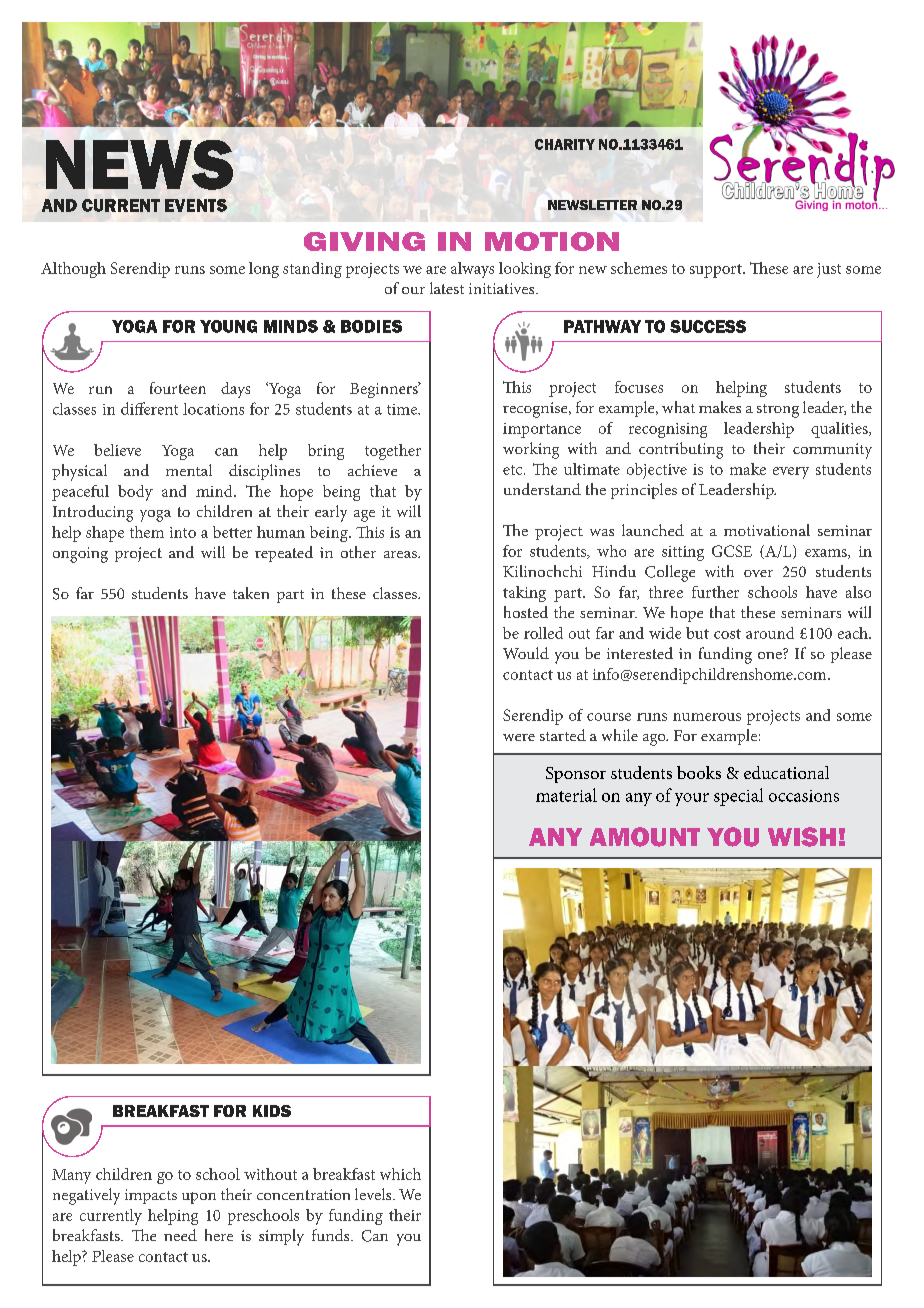 The image size is (924, 1308). What do you see at coordinates (565, 144) in the document?
I see `CHARITY` at bounding box center [565, 144].
